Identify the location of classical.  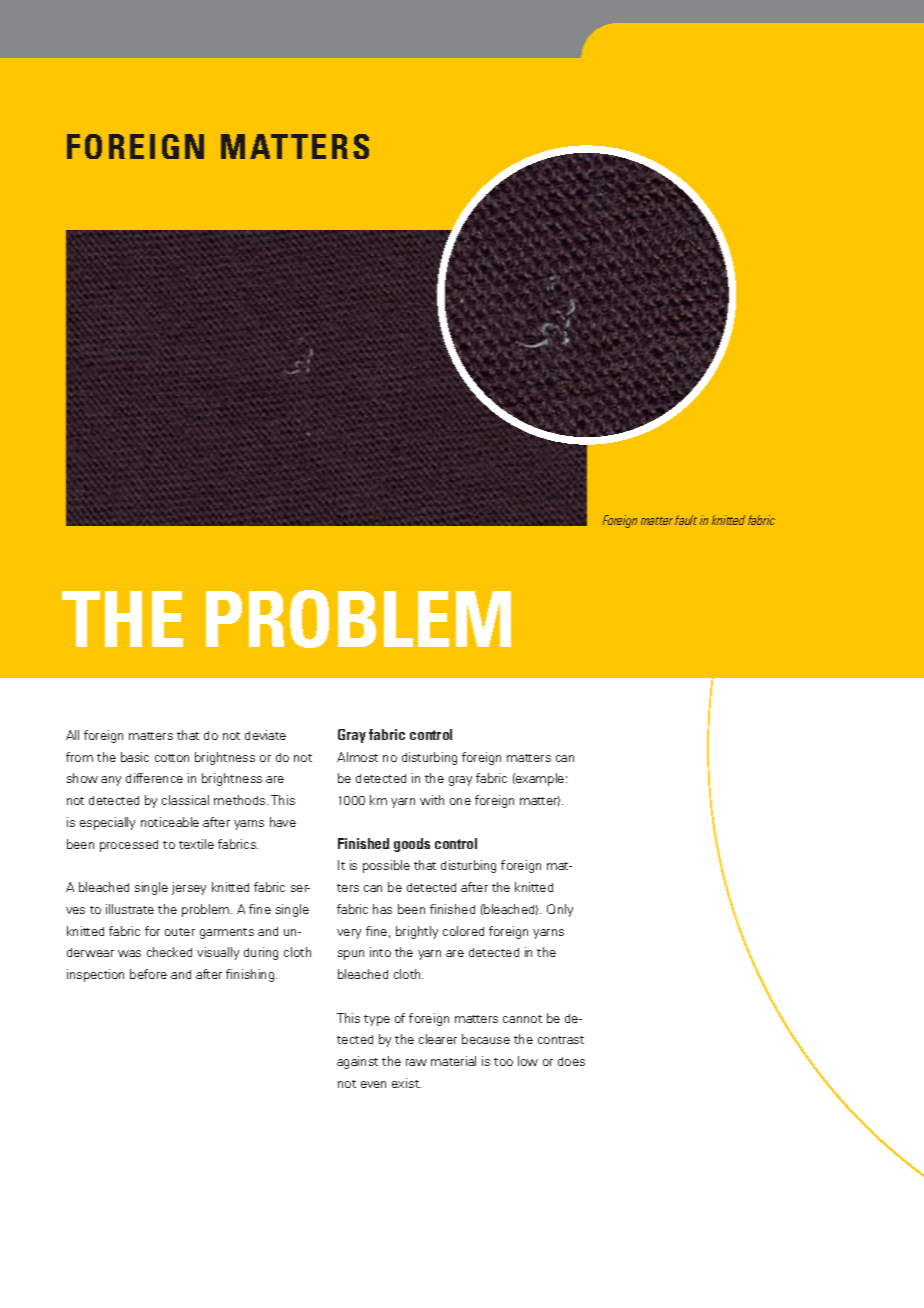
(185, 800).
